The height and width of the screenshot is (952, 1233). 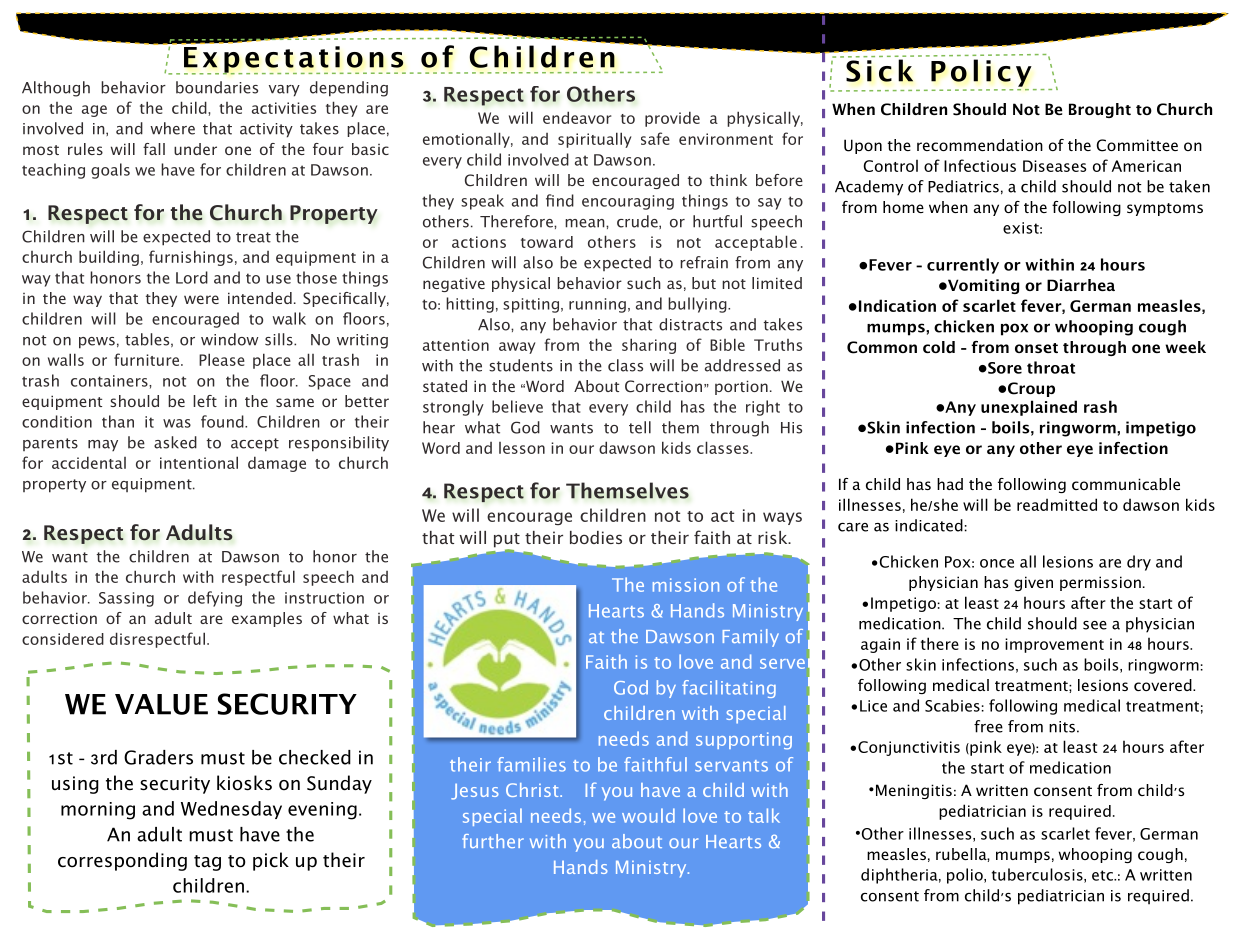 What do you see at coordinates (1126, 484) in the screenshot?
I see `communicable` at bounding box center [1126, 484].
